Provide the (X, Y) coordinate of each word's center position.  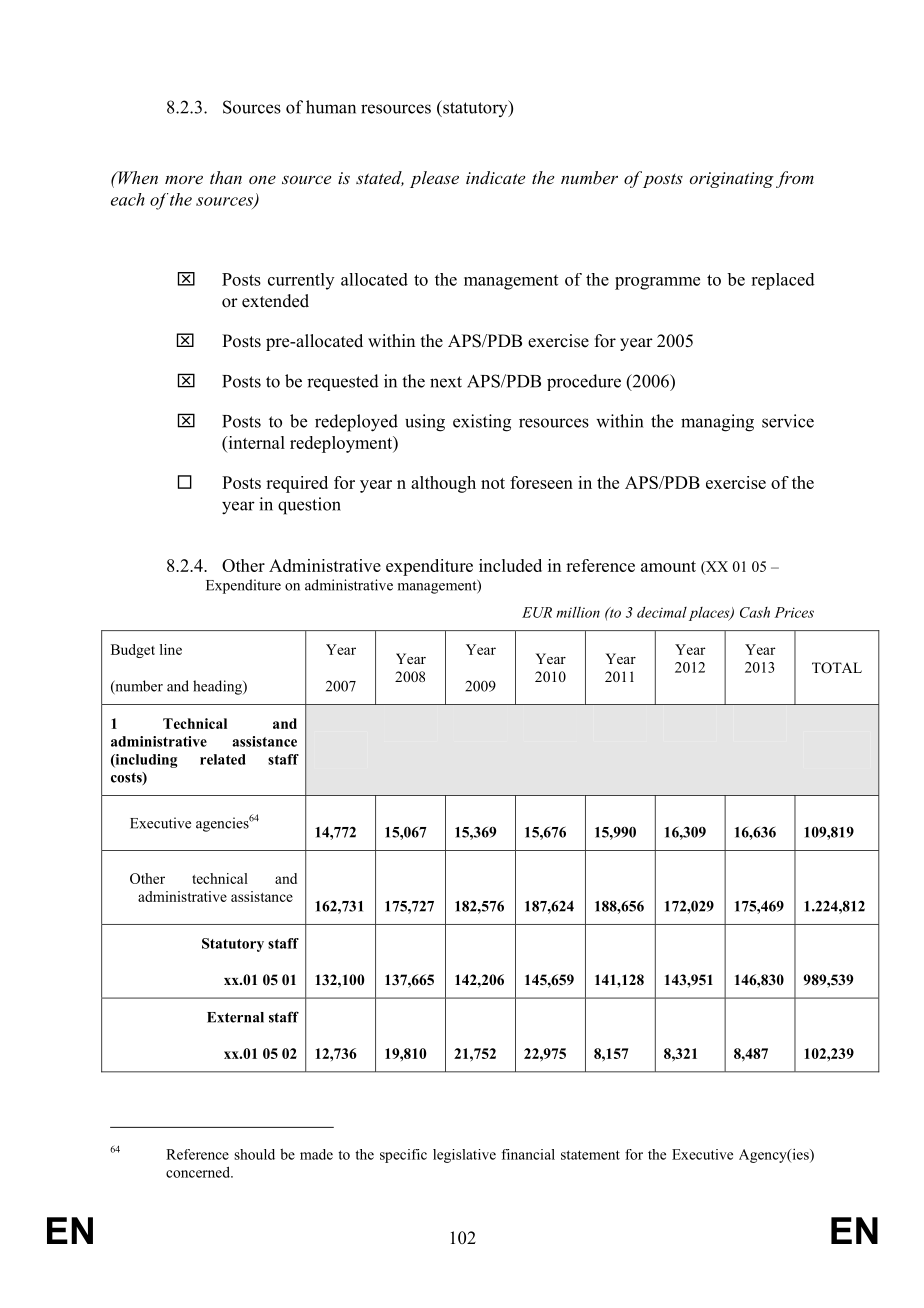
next (446, 382)
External (235, 1017)
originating (732, 180)
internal (255, 442)
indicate (495, 177)
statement (590, 1155)
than (226, 177)
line (171, 649)
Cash (755, 612)
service (788, 421)
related (223, 759)
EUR (537, 612)
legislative (464, 1156)
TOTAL (837, 668)
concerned (199, 1172)
